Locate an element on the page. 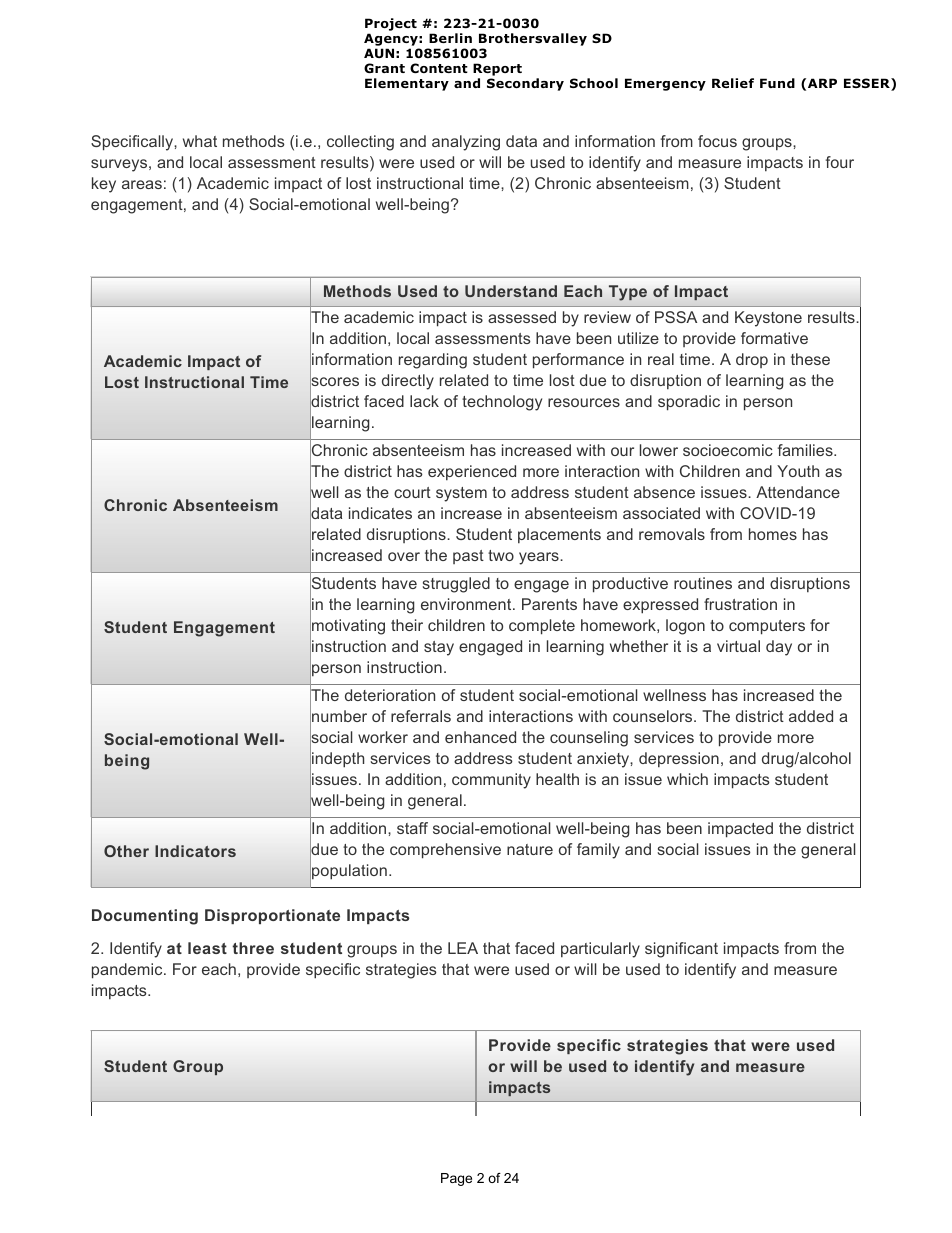 The image size is (952, 1233). Indicators is located at coordinates (195, 851).
